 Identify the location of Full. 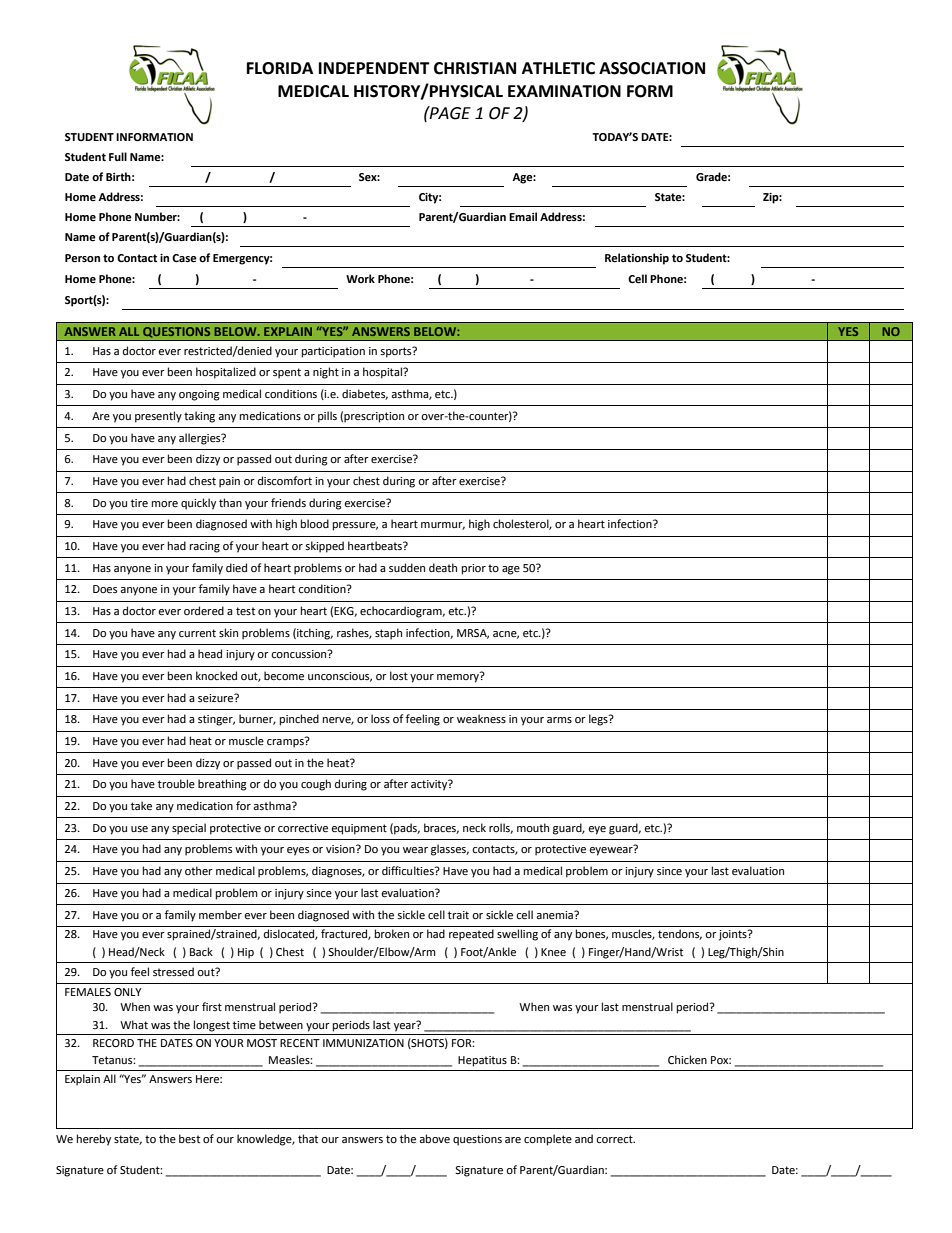
(118, 156).
